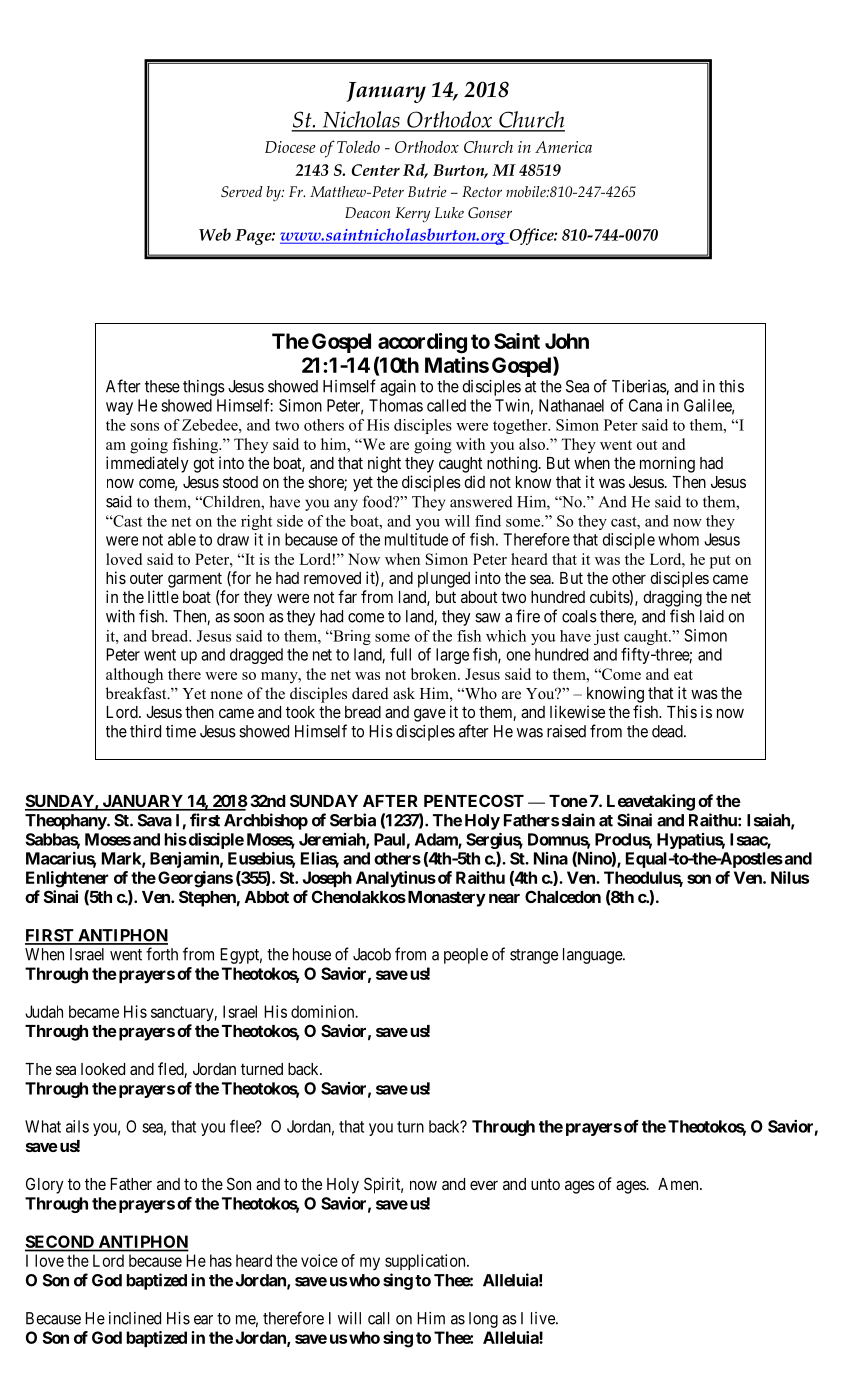  Describe the element at coordinates (563, 147) in the screenshot. I see `America` at that location.
